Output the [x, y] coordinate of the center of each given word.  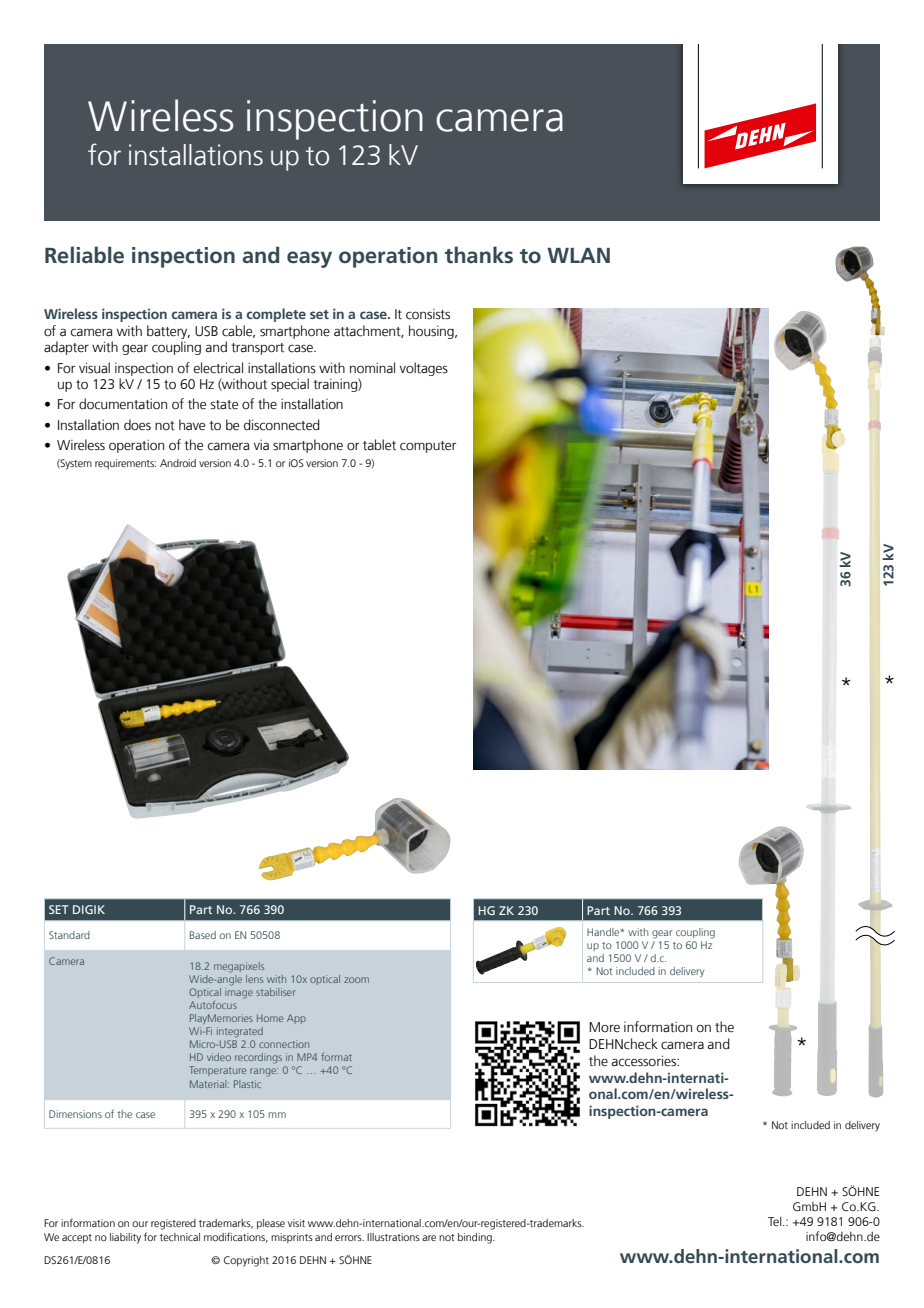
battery [168, 332]
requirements [125, 464]
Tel [776, 1221]
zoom [356, 980]
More [604, 1027]
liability [125, 1238]
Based [203, 935]
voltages [424, 369]
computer [428, 447]
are [429, 1238]
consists [428, 314]
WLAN [578, 255]
